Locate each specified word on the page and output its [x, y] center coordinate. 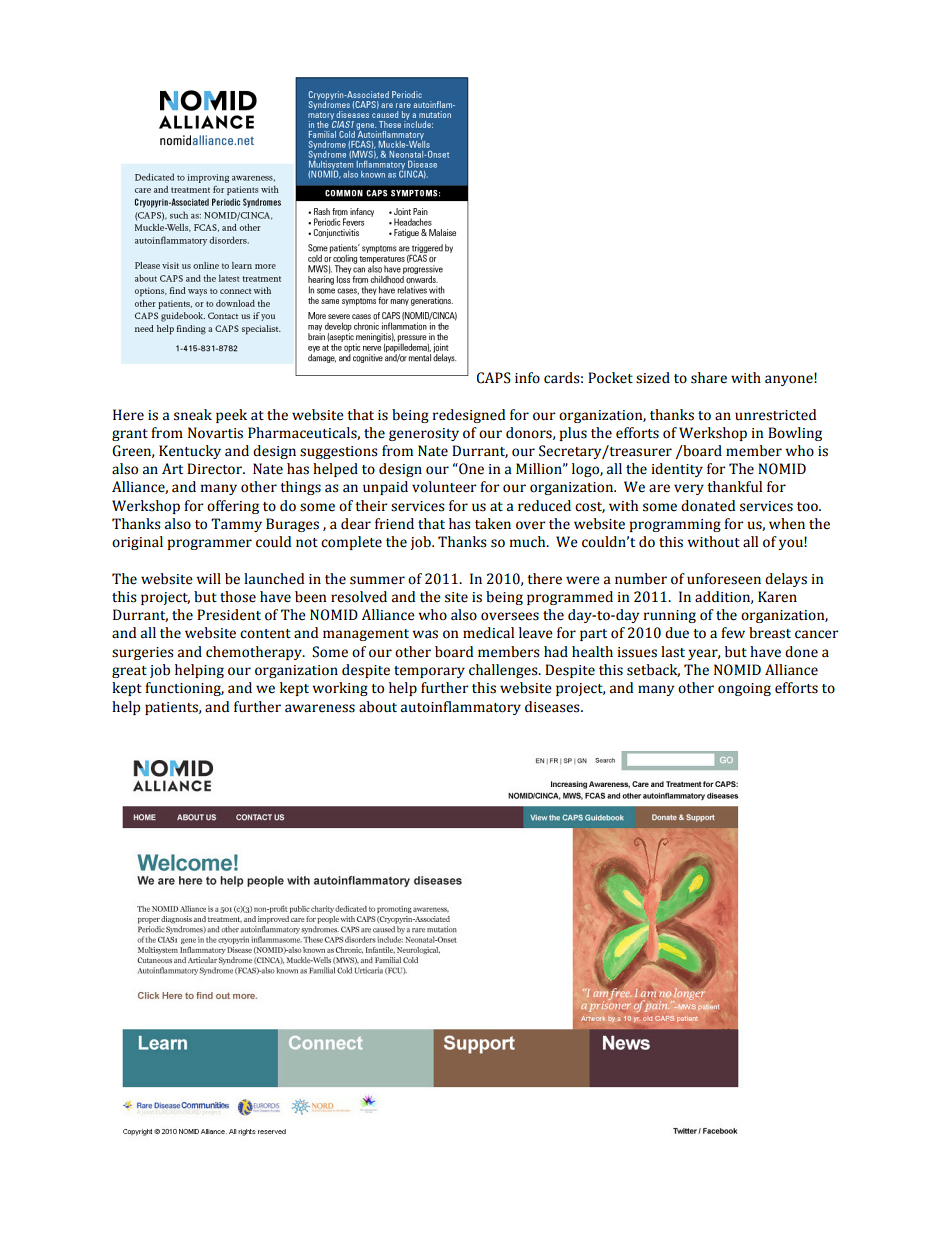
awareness [320, 708]
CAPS [494, 378]
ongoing [744, 689]
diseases [553, 707]
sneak [193, 415]
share [709, 378]
